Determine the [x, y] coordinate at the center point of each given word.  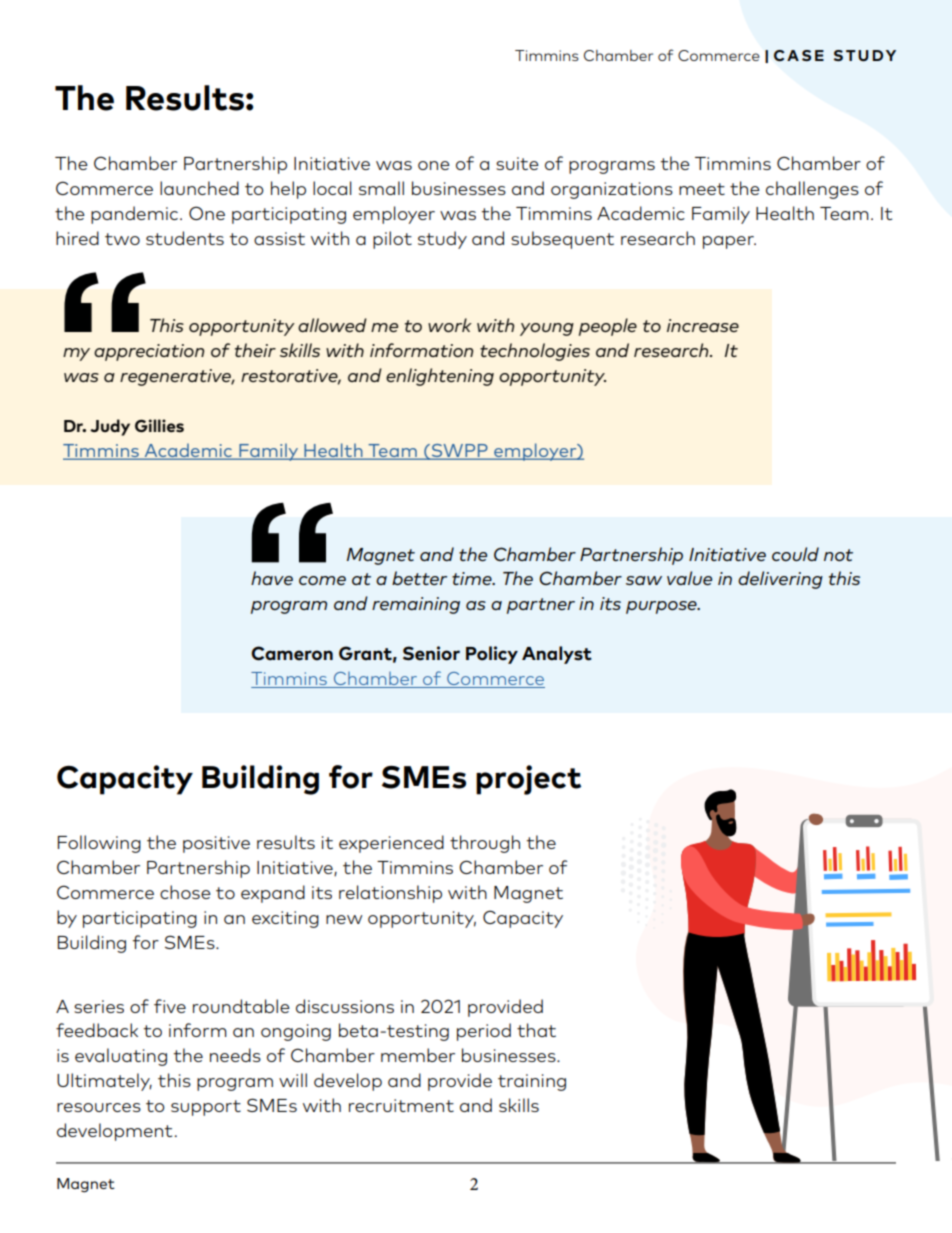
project [528, 780]
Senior [431, 653]
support [206, 1108]
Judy [110, 427]
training [532, 1082]
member [418, 1055]
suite [517, 163]
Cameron [292, 653]
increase [703, 325]
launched [199, 188]
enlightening [440, 377]
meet [702, 189]
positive [216, 844]
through [485, 844]
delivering [780, 580]
